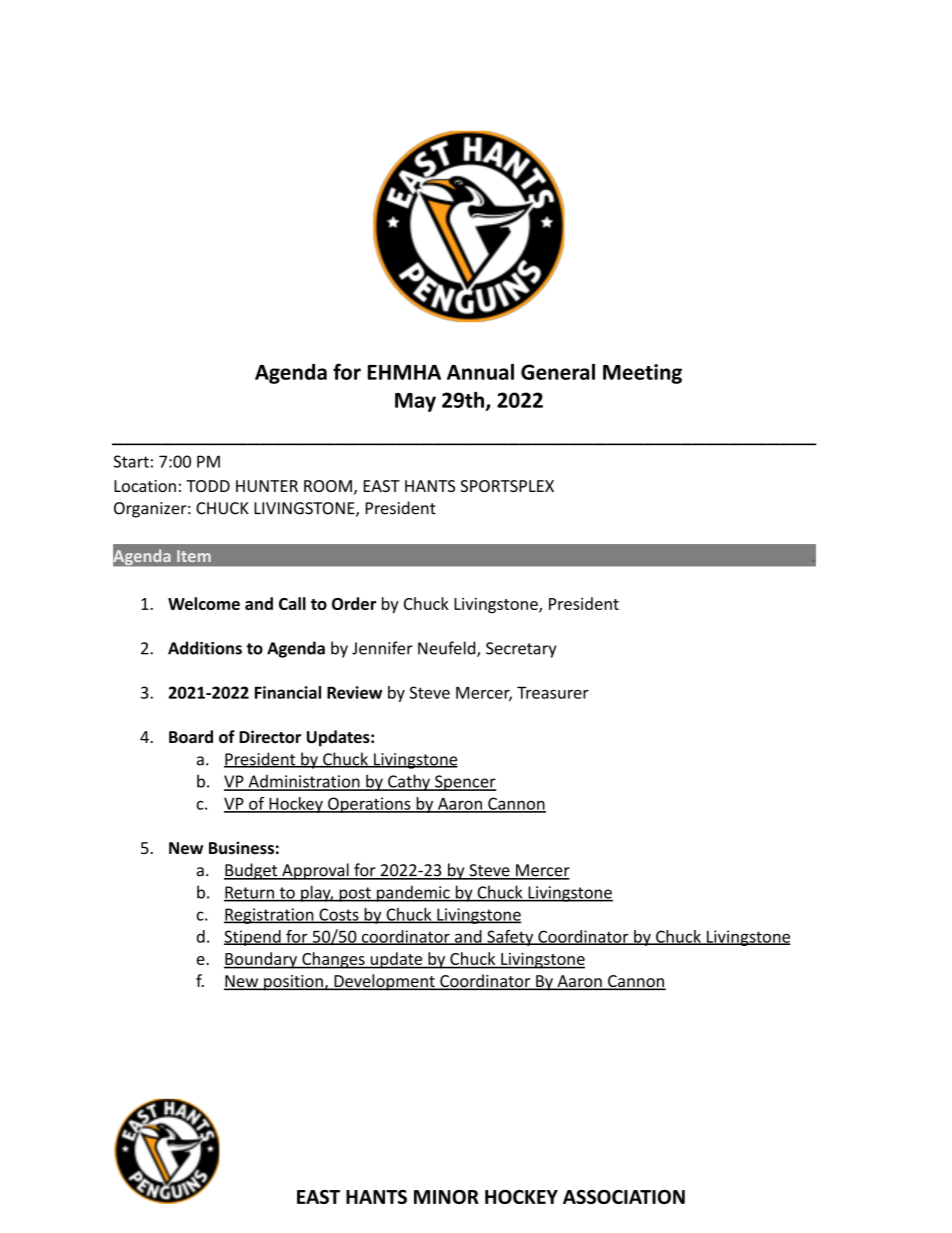 The height and width of the image is (1233, 952). Describe the element at coordinates (521, 650) in the image. I see `Secretary` at that location.
